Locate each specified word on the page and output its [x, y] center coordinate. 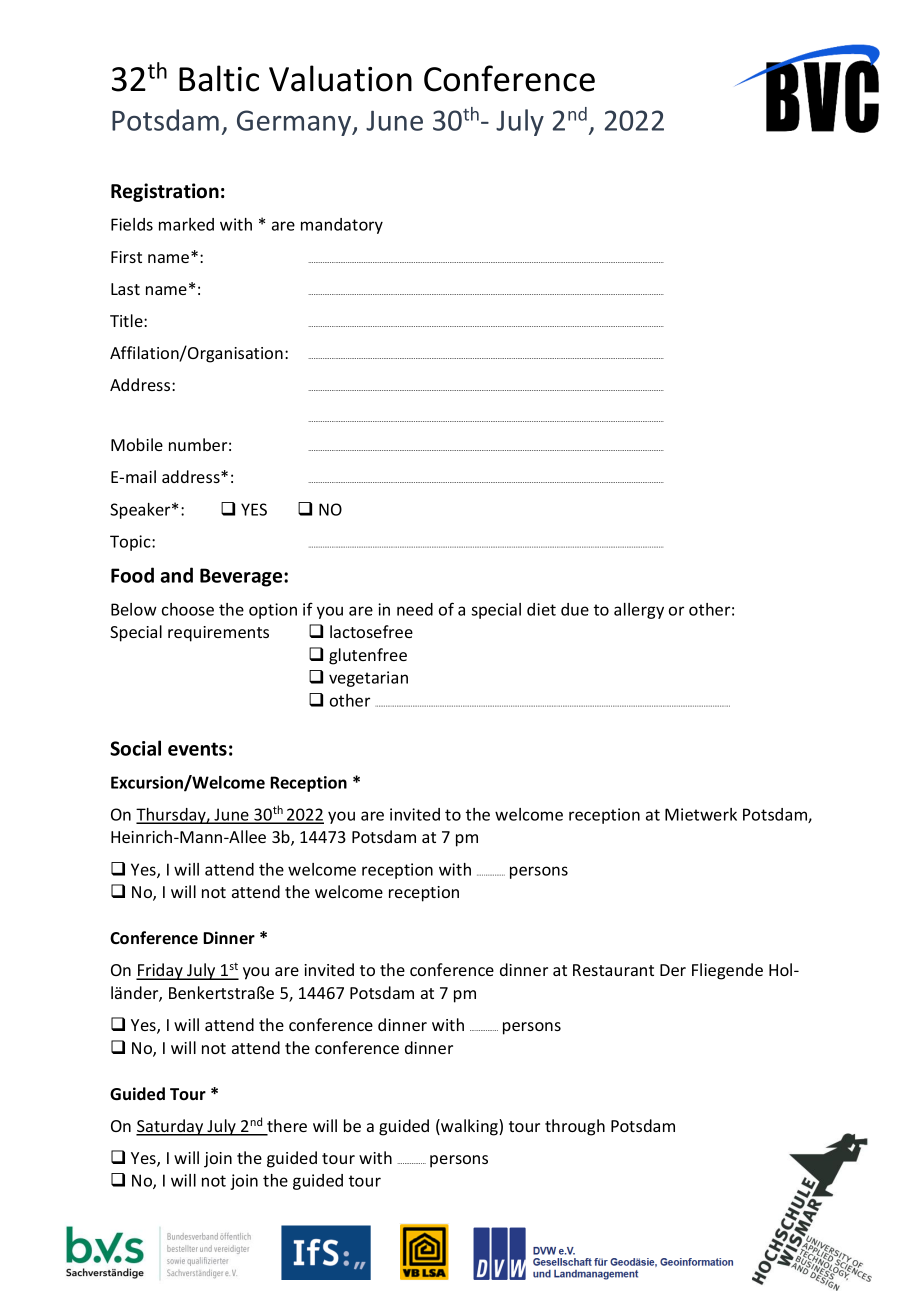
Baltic [219, 78]
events [197, 749]
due [575, 609]
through [575, 1127]
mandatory [342, 226]
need [415, 609]
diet [541, 609]
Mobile [137, 444]
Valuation [340, 78]
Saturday [171, 1127]
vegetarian [368, 679]
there [286, 1127]
